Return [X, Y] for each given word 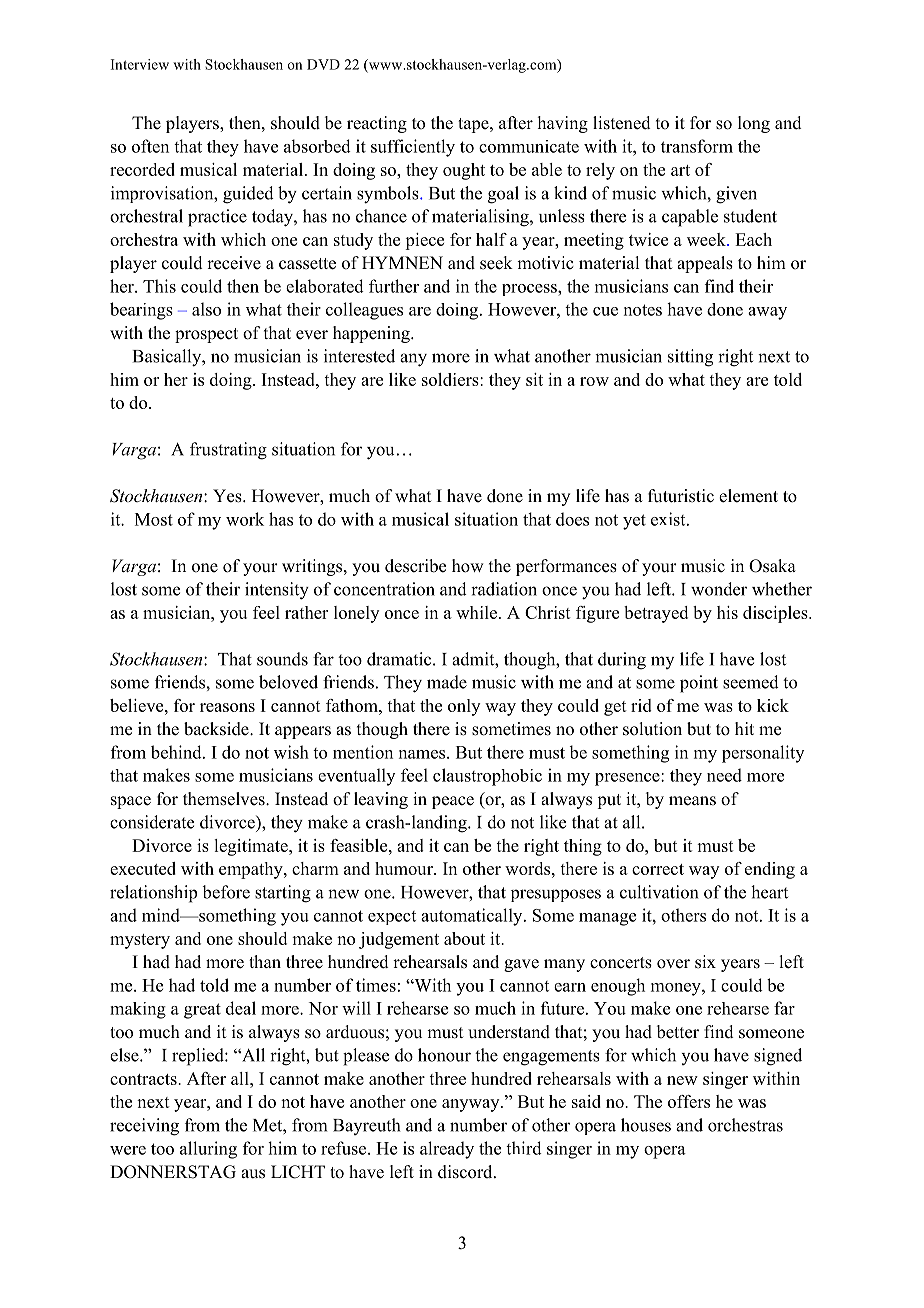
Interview [140, 64]
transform [697, 146]
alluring [208, 1150]
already [447, 1150]
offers [689, 1101]
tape [474, 125]
